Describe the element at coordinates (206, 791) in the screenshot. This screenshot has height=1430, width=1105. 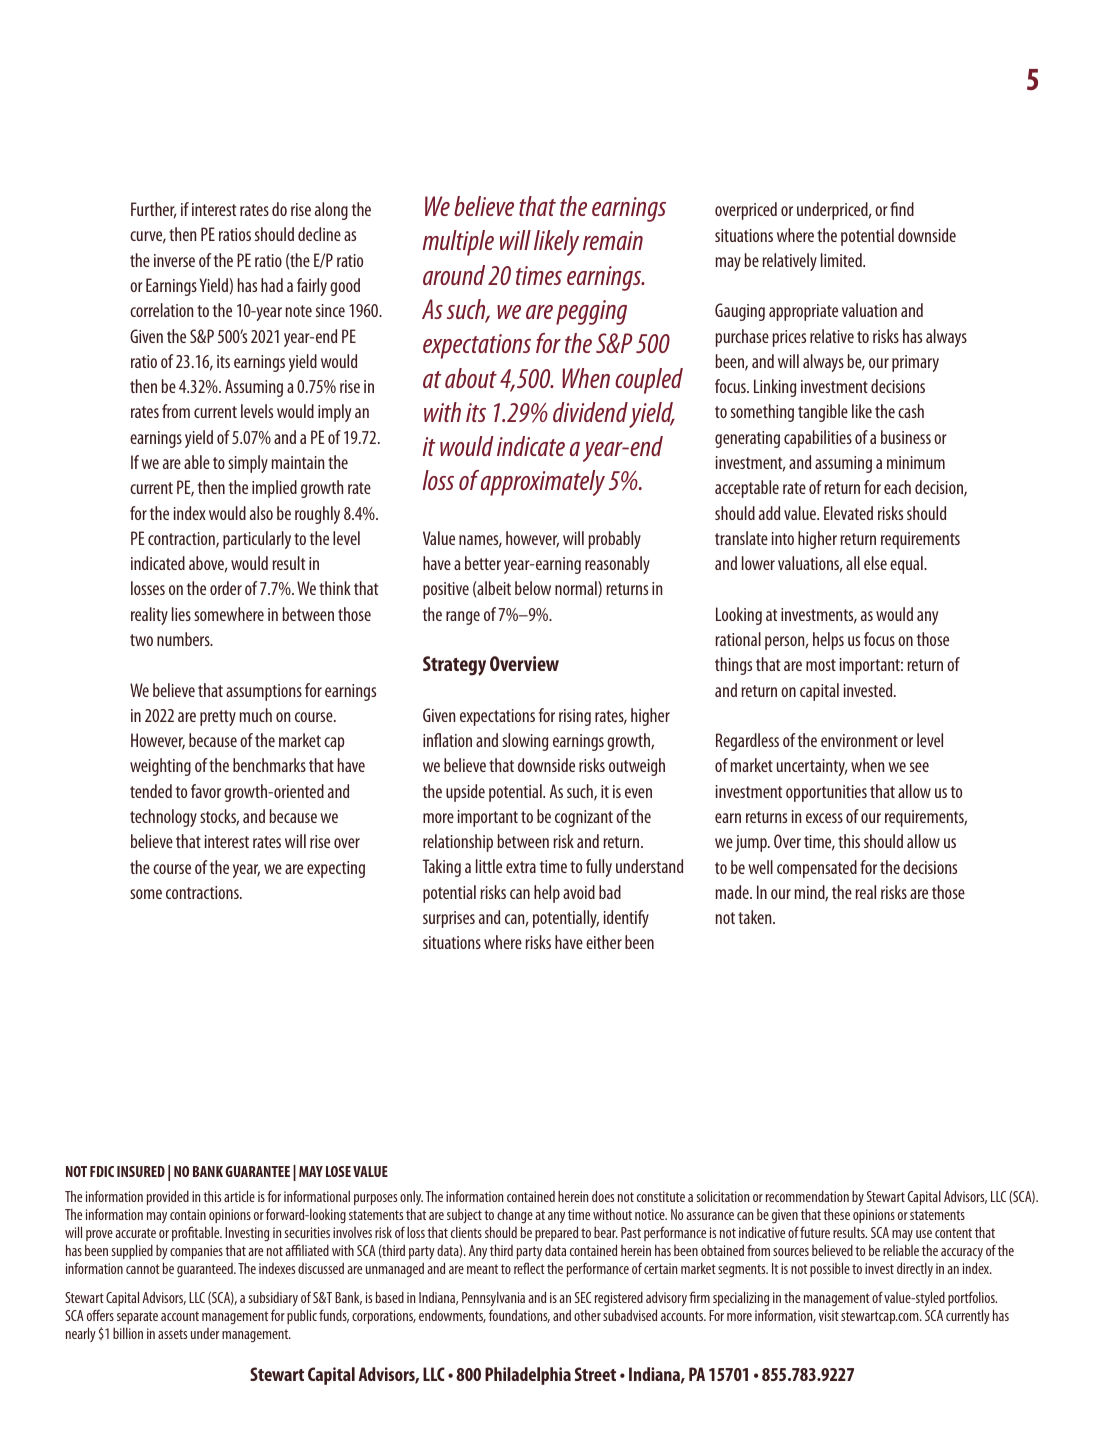
I see `favor` at that location.
